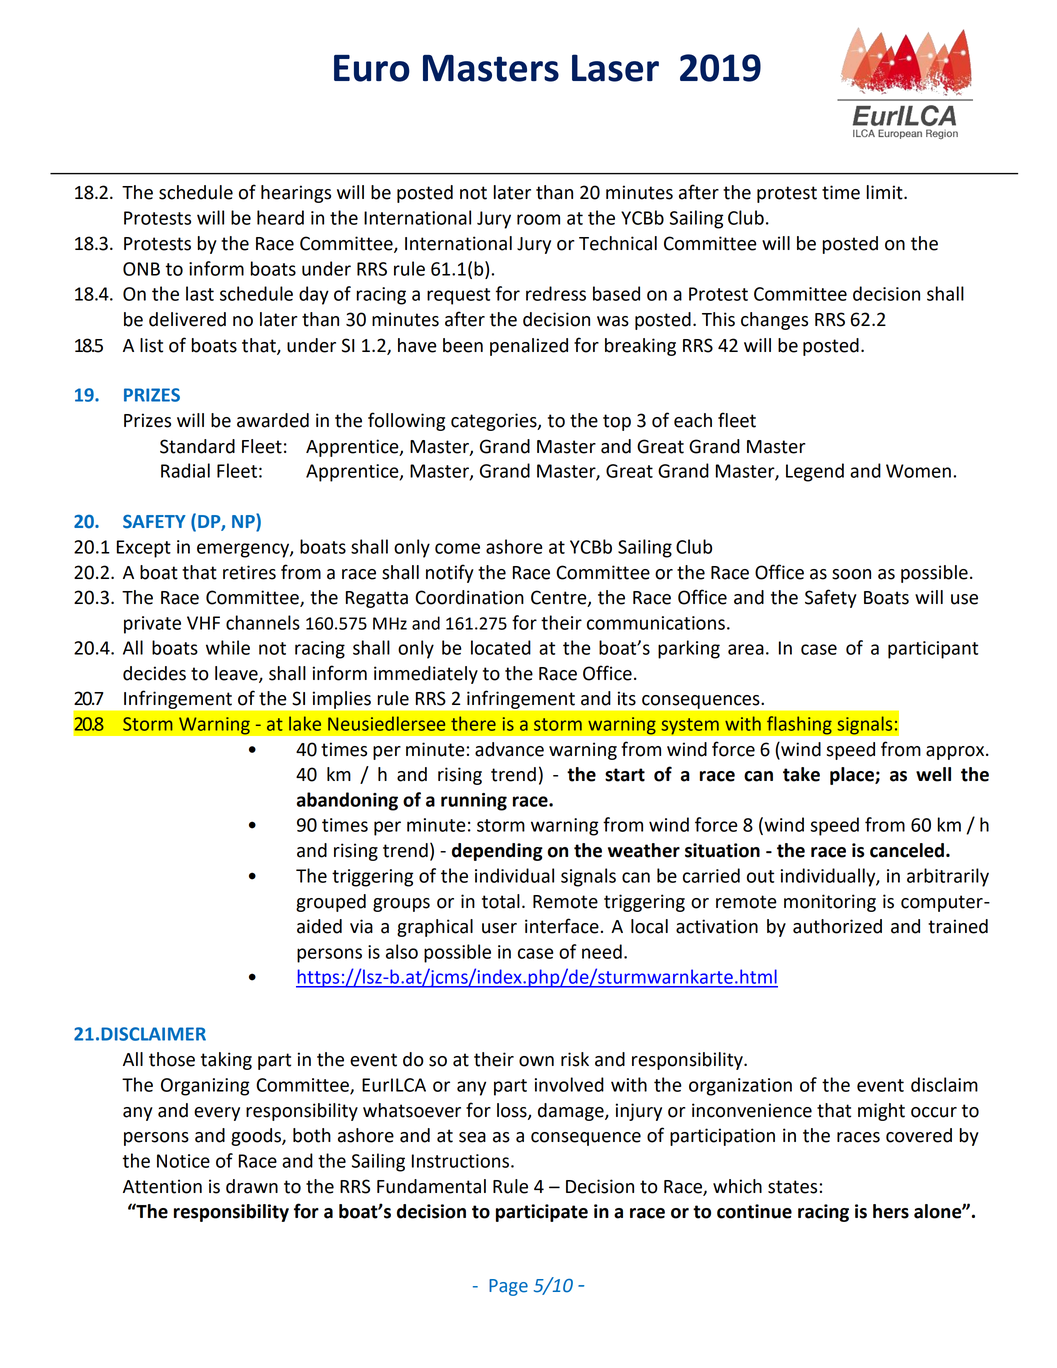 The height and width of the page is (1368, 1057). Describe the element at coordinates (508, 1287) in the page. I see `Page` at that location.
